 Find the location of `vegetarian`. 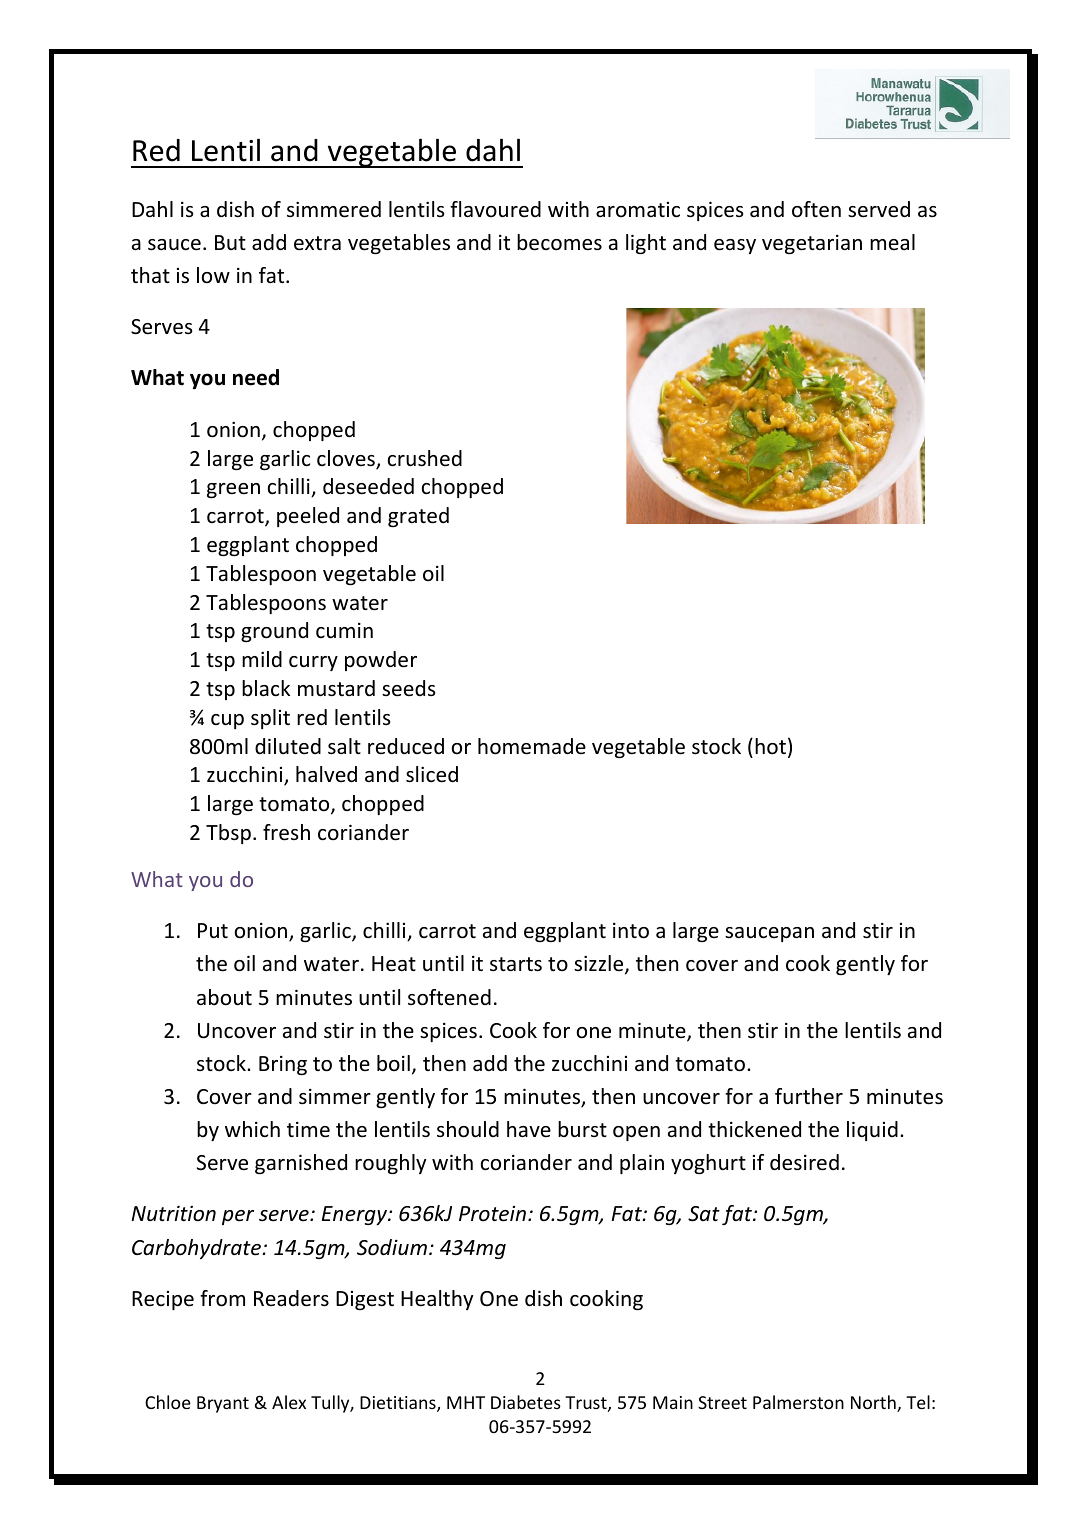

vegetarian is located at coordinates (812, 244).
